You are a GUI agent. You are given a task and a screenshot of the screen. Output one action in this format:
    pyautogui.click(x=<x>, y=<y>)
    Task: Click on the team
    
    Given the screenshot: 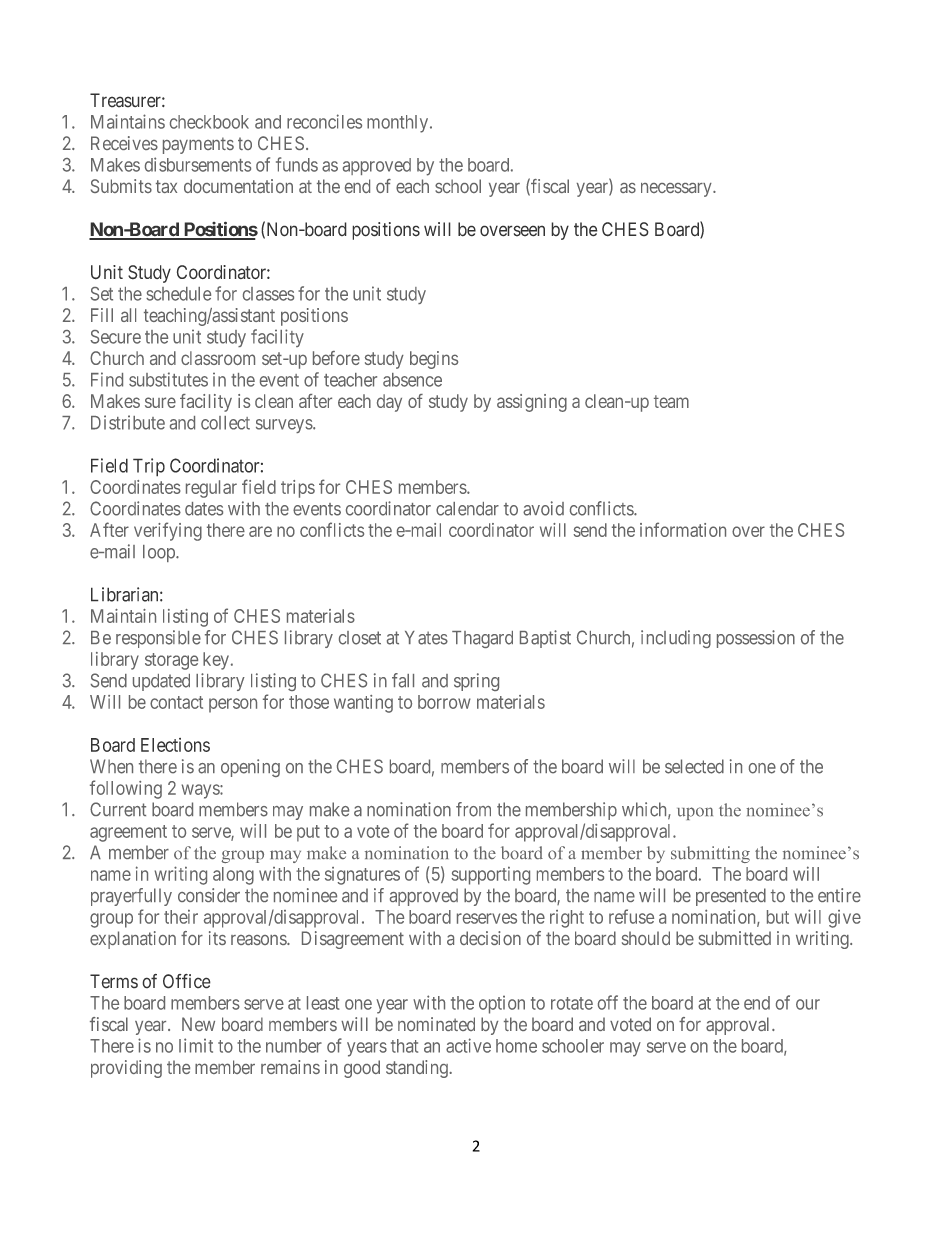 What is the action you would take?
    pyautogui.click(x=671, y=401)
